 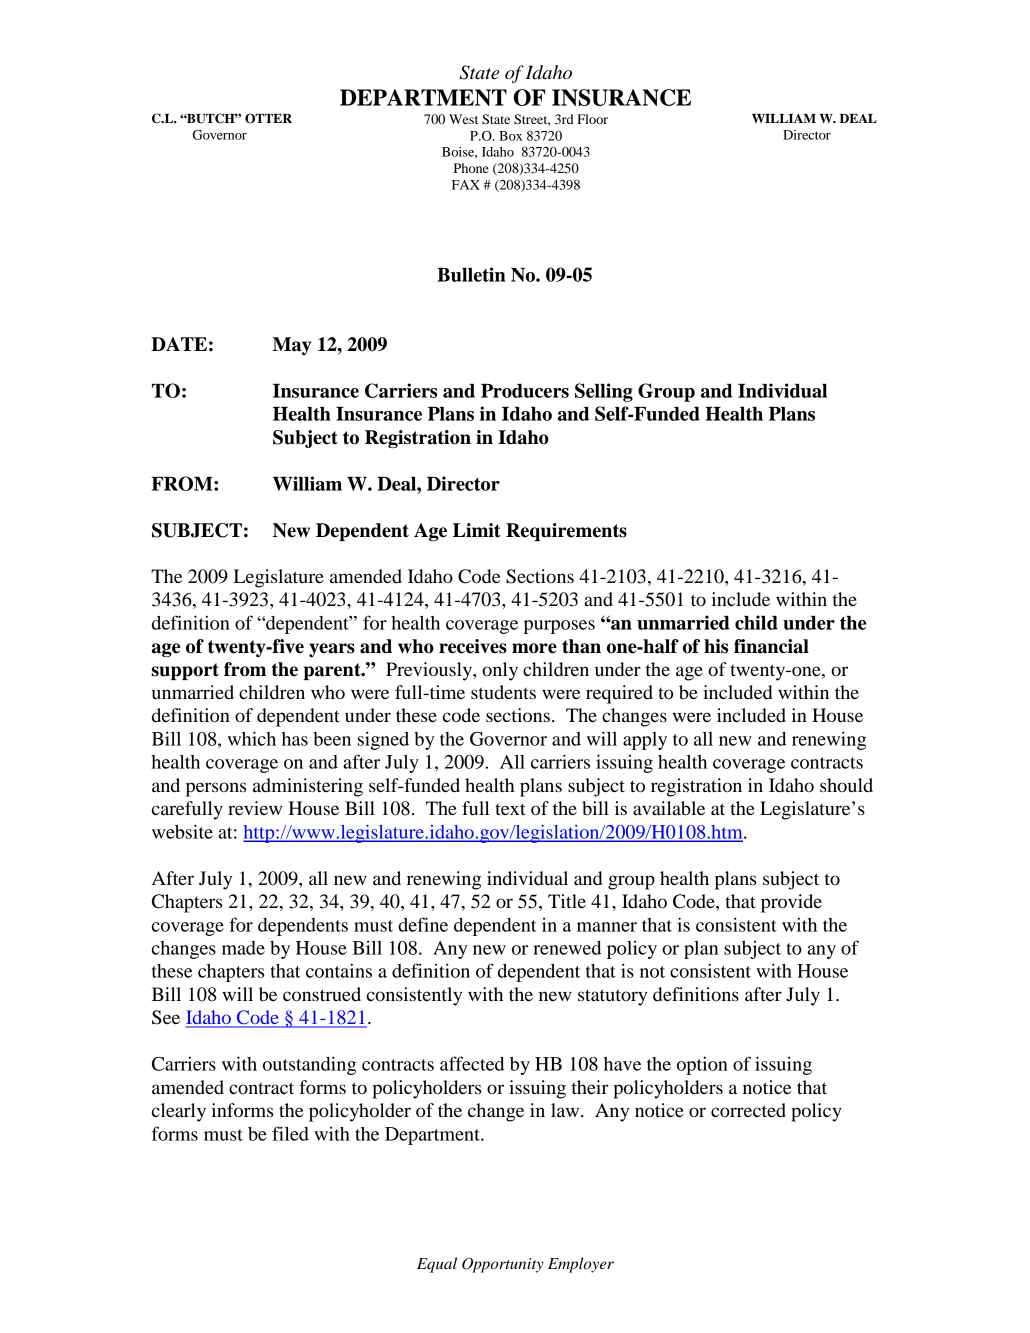 I want to click on renewed, so click(x=567, y=948).
